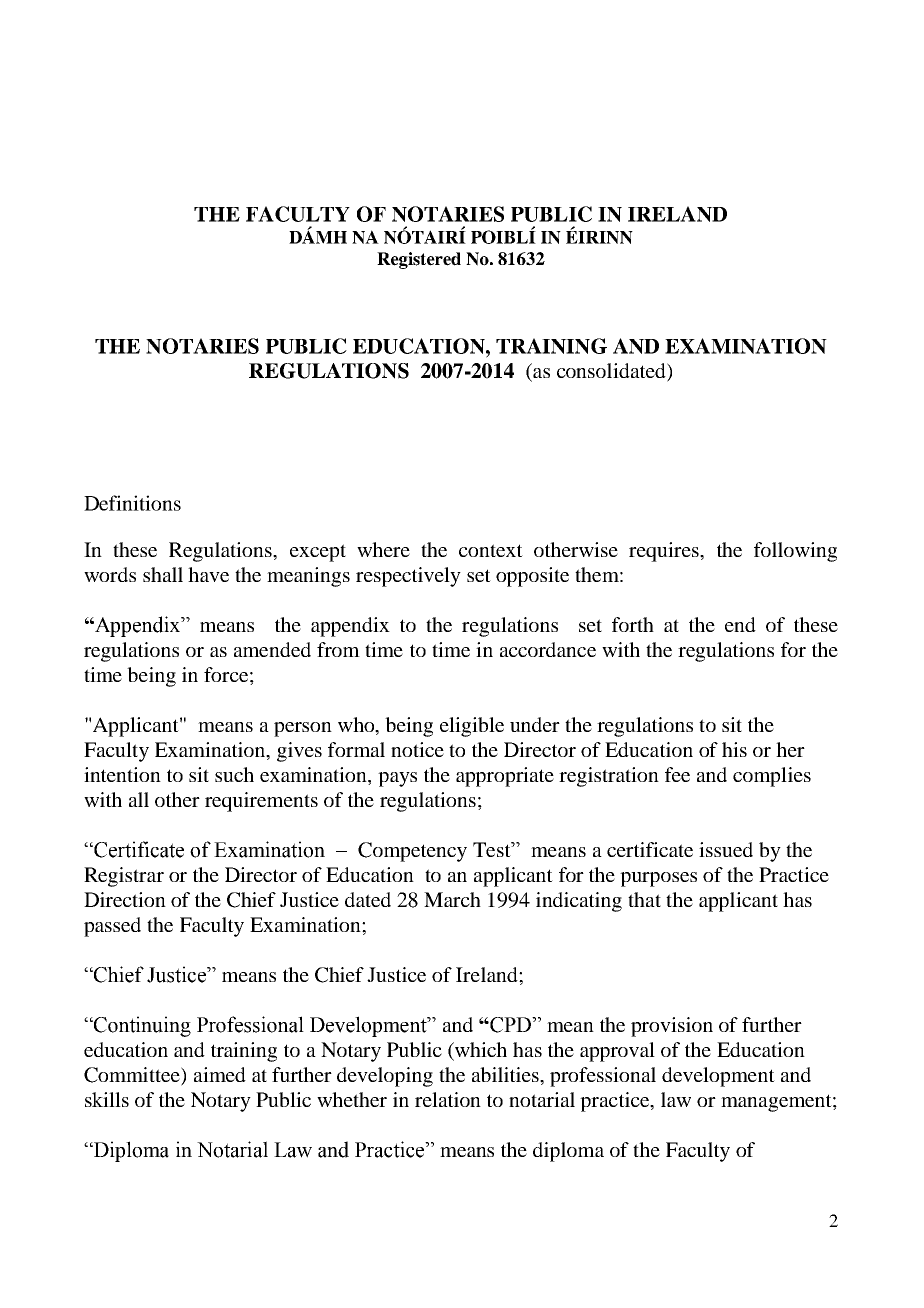  What do you see at coordinates (795, 552) in the screenshot?
I see `following` at bounding box center [795, 552].
